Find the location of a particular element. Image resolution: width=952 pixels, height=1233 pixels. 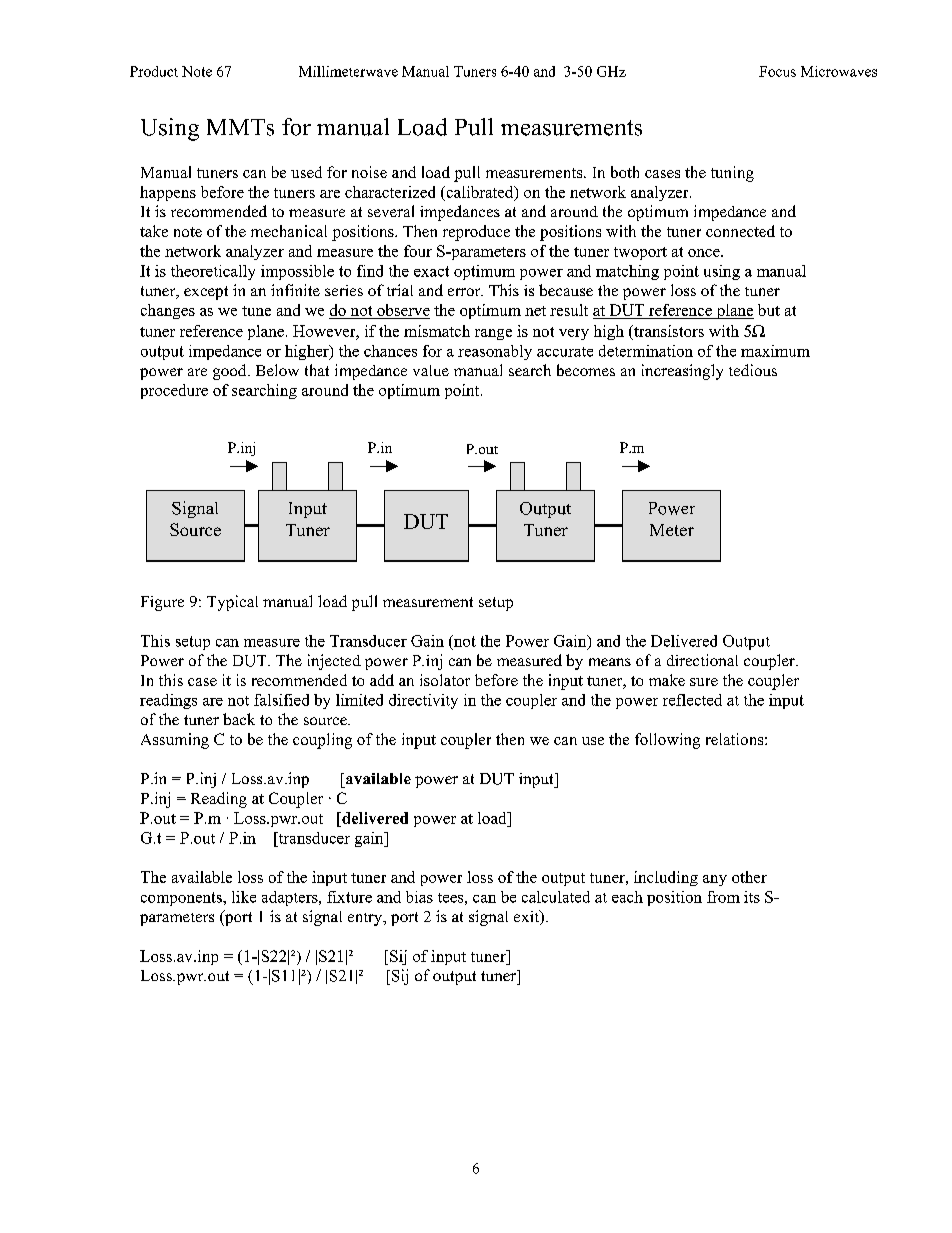

Typical is located at coordinates (232, 603).
